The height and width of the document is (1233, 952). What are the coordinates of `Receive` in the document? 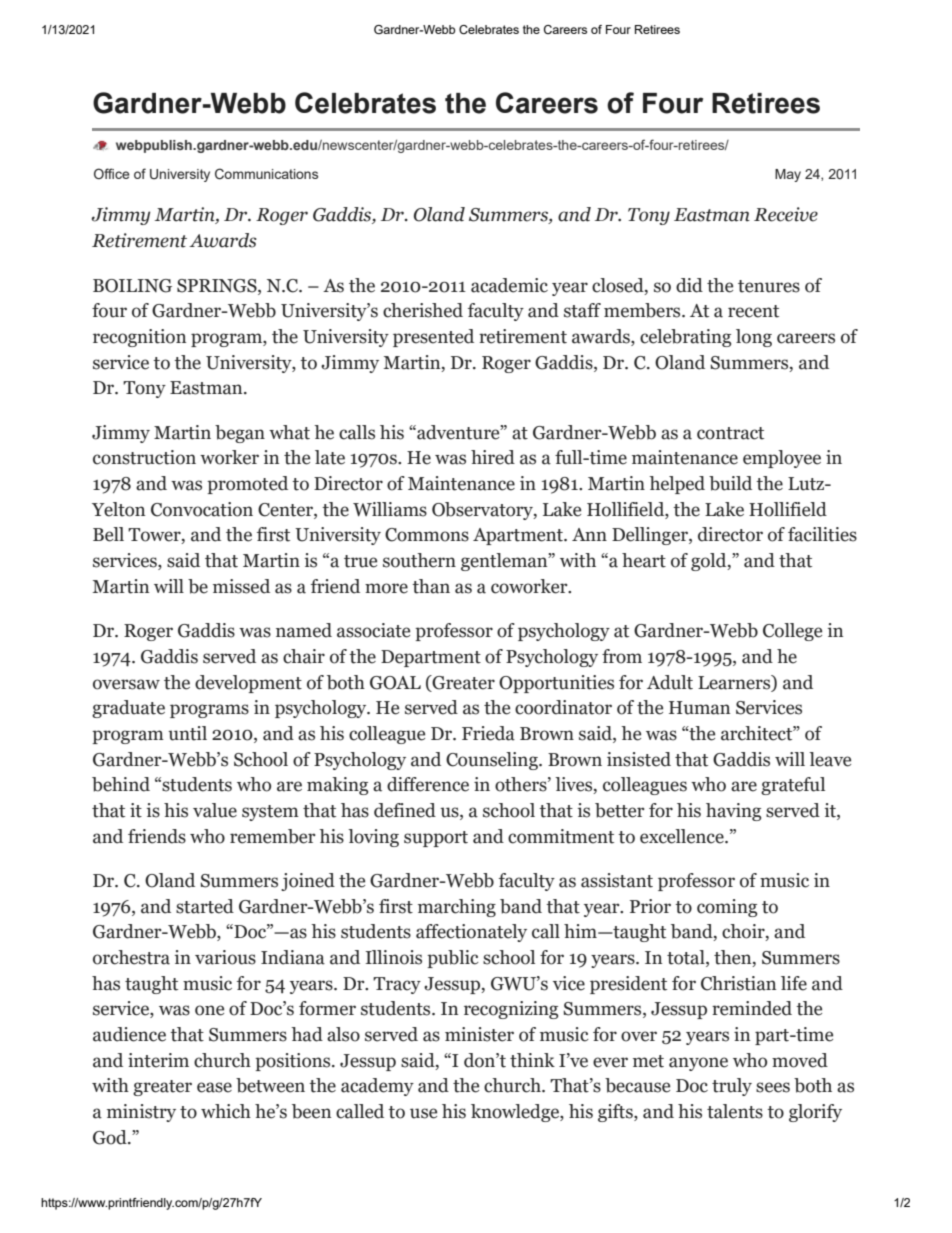 It's located at (786, 214).
